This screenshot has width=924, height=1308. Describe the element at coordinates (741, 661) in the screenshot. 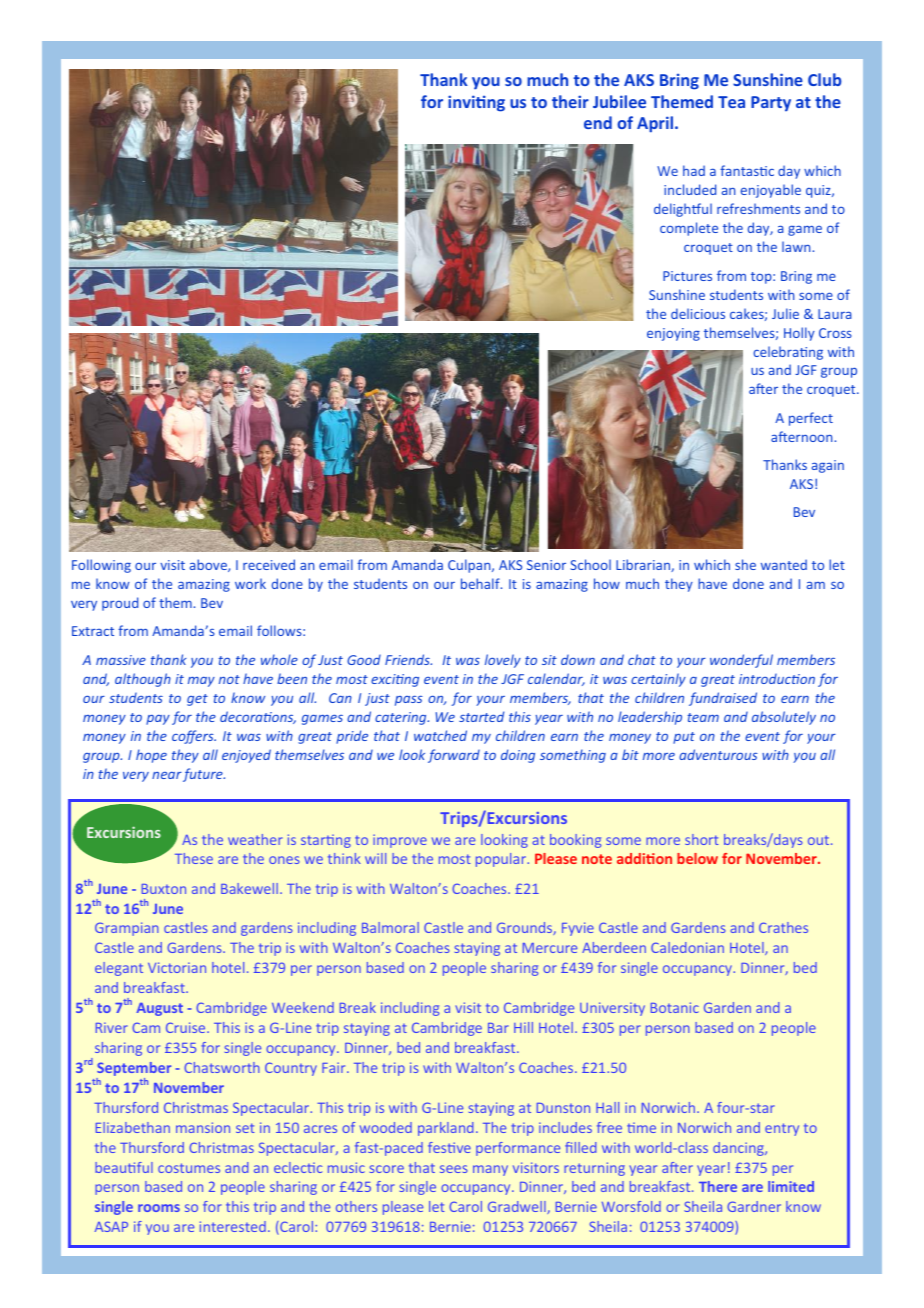

I see `wonderful` at that location.
